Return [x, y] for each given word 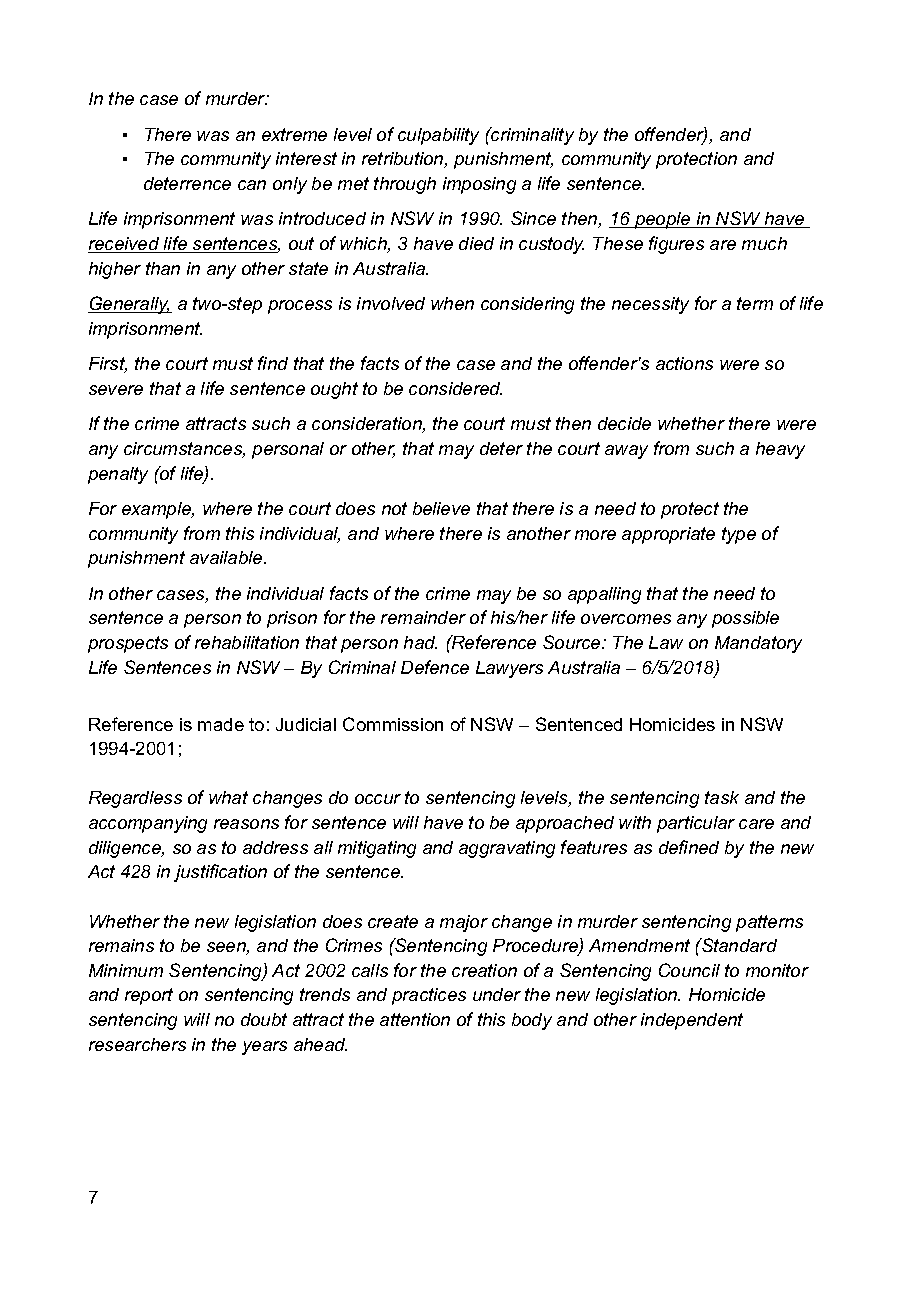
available [227, 557]
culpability [438, 136]
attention [415, 1019]
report [149, 996]
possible [745, 619]
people [663, 220]
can [252, 185]
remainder [423, 617]
